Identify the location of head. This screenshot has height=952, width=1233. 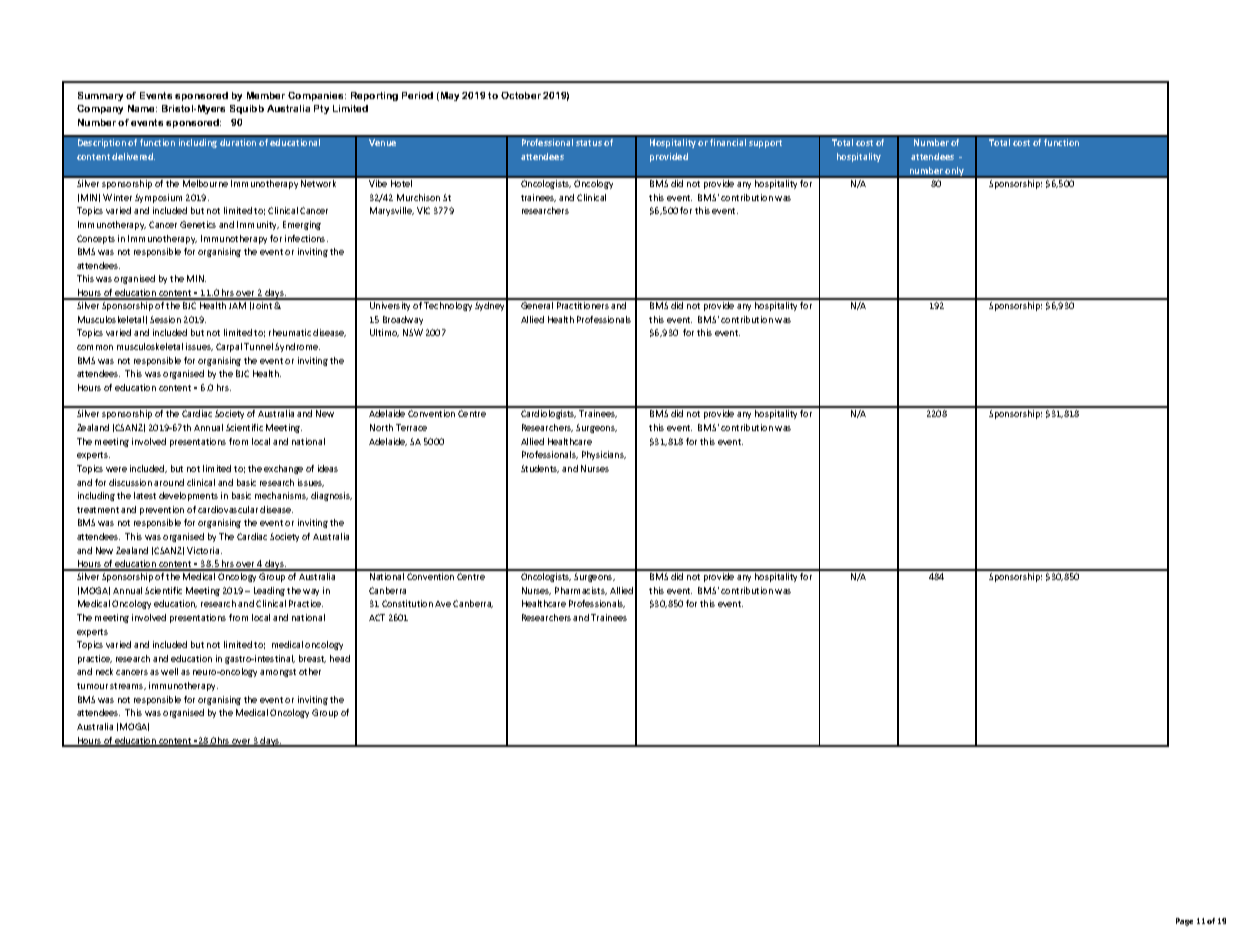
(340, 658).
